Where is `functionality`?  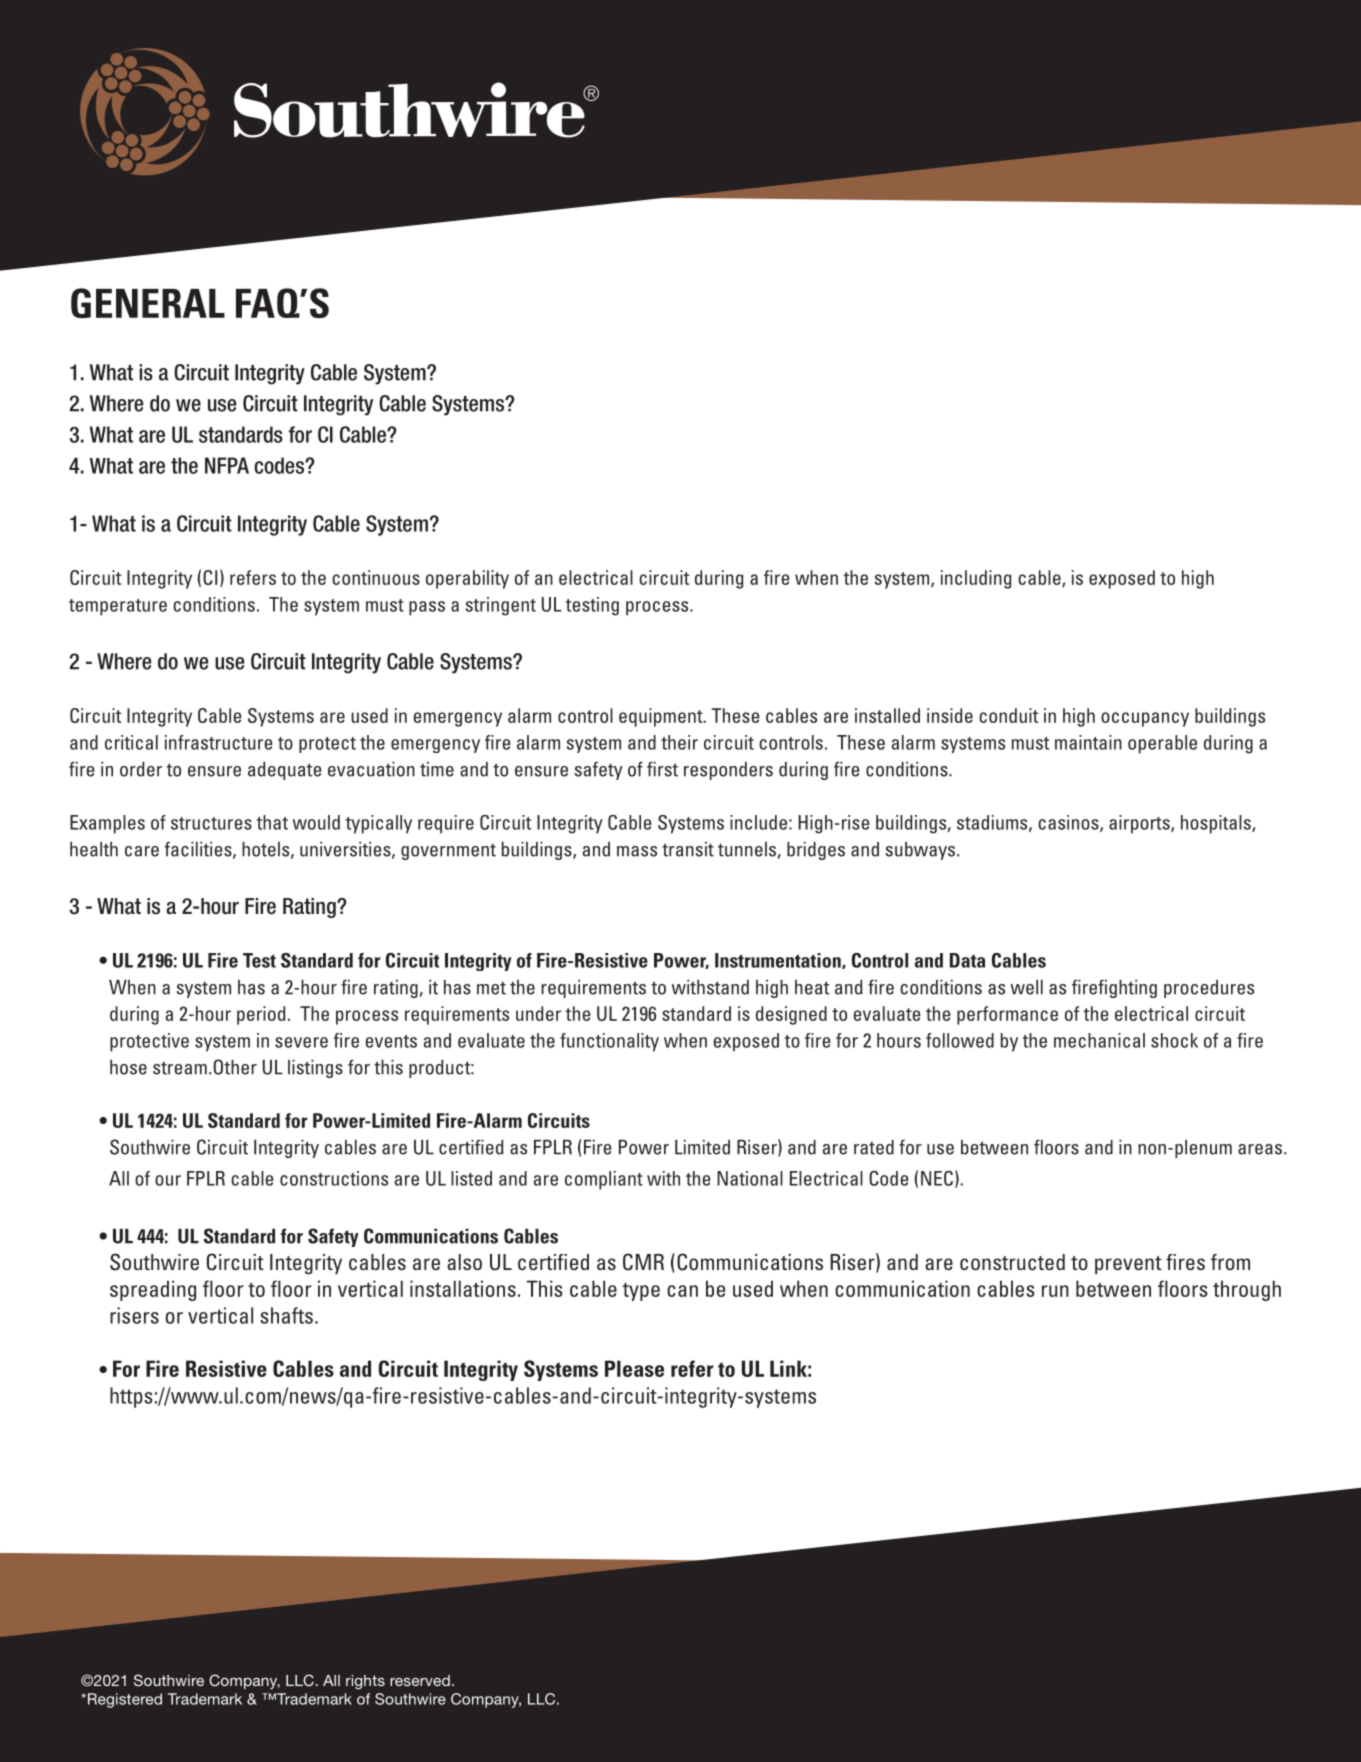
functionality is located at coordinates (609, 1042).
